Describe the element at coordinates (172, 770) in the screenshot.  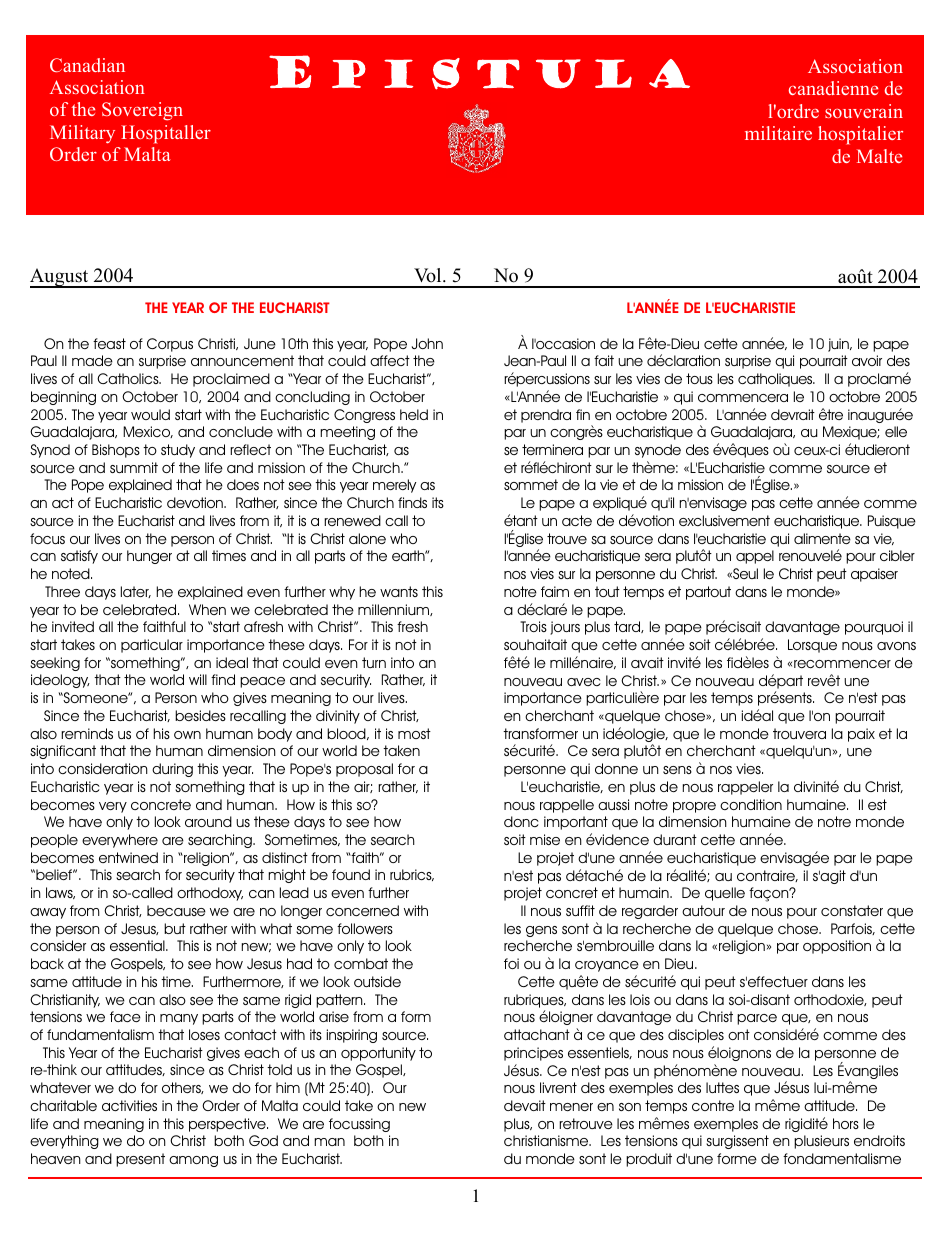
I see `during` at that location.
